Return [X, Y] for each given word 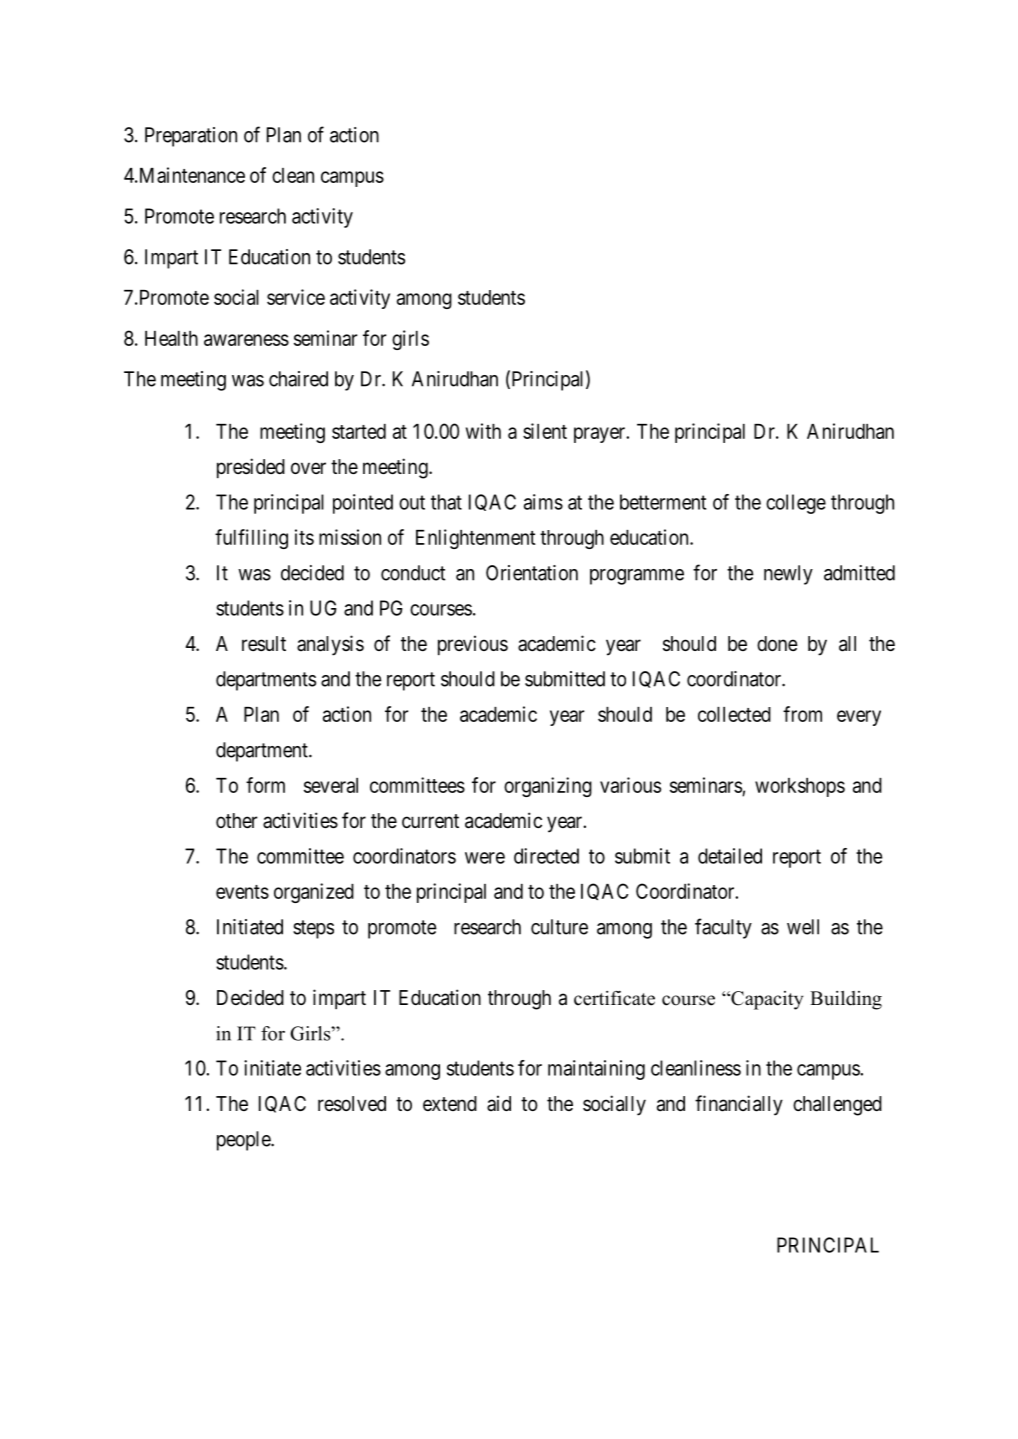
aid [499, 1103]
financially [739, 1105]
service [296, 297]
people [244, 1141]
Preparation [191, 137]
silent [545, 431]
